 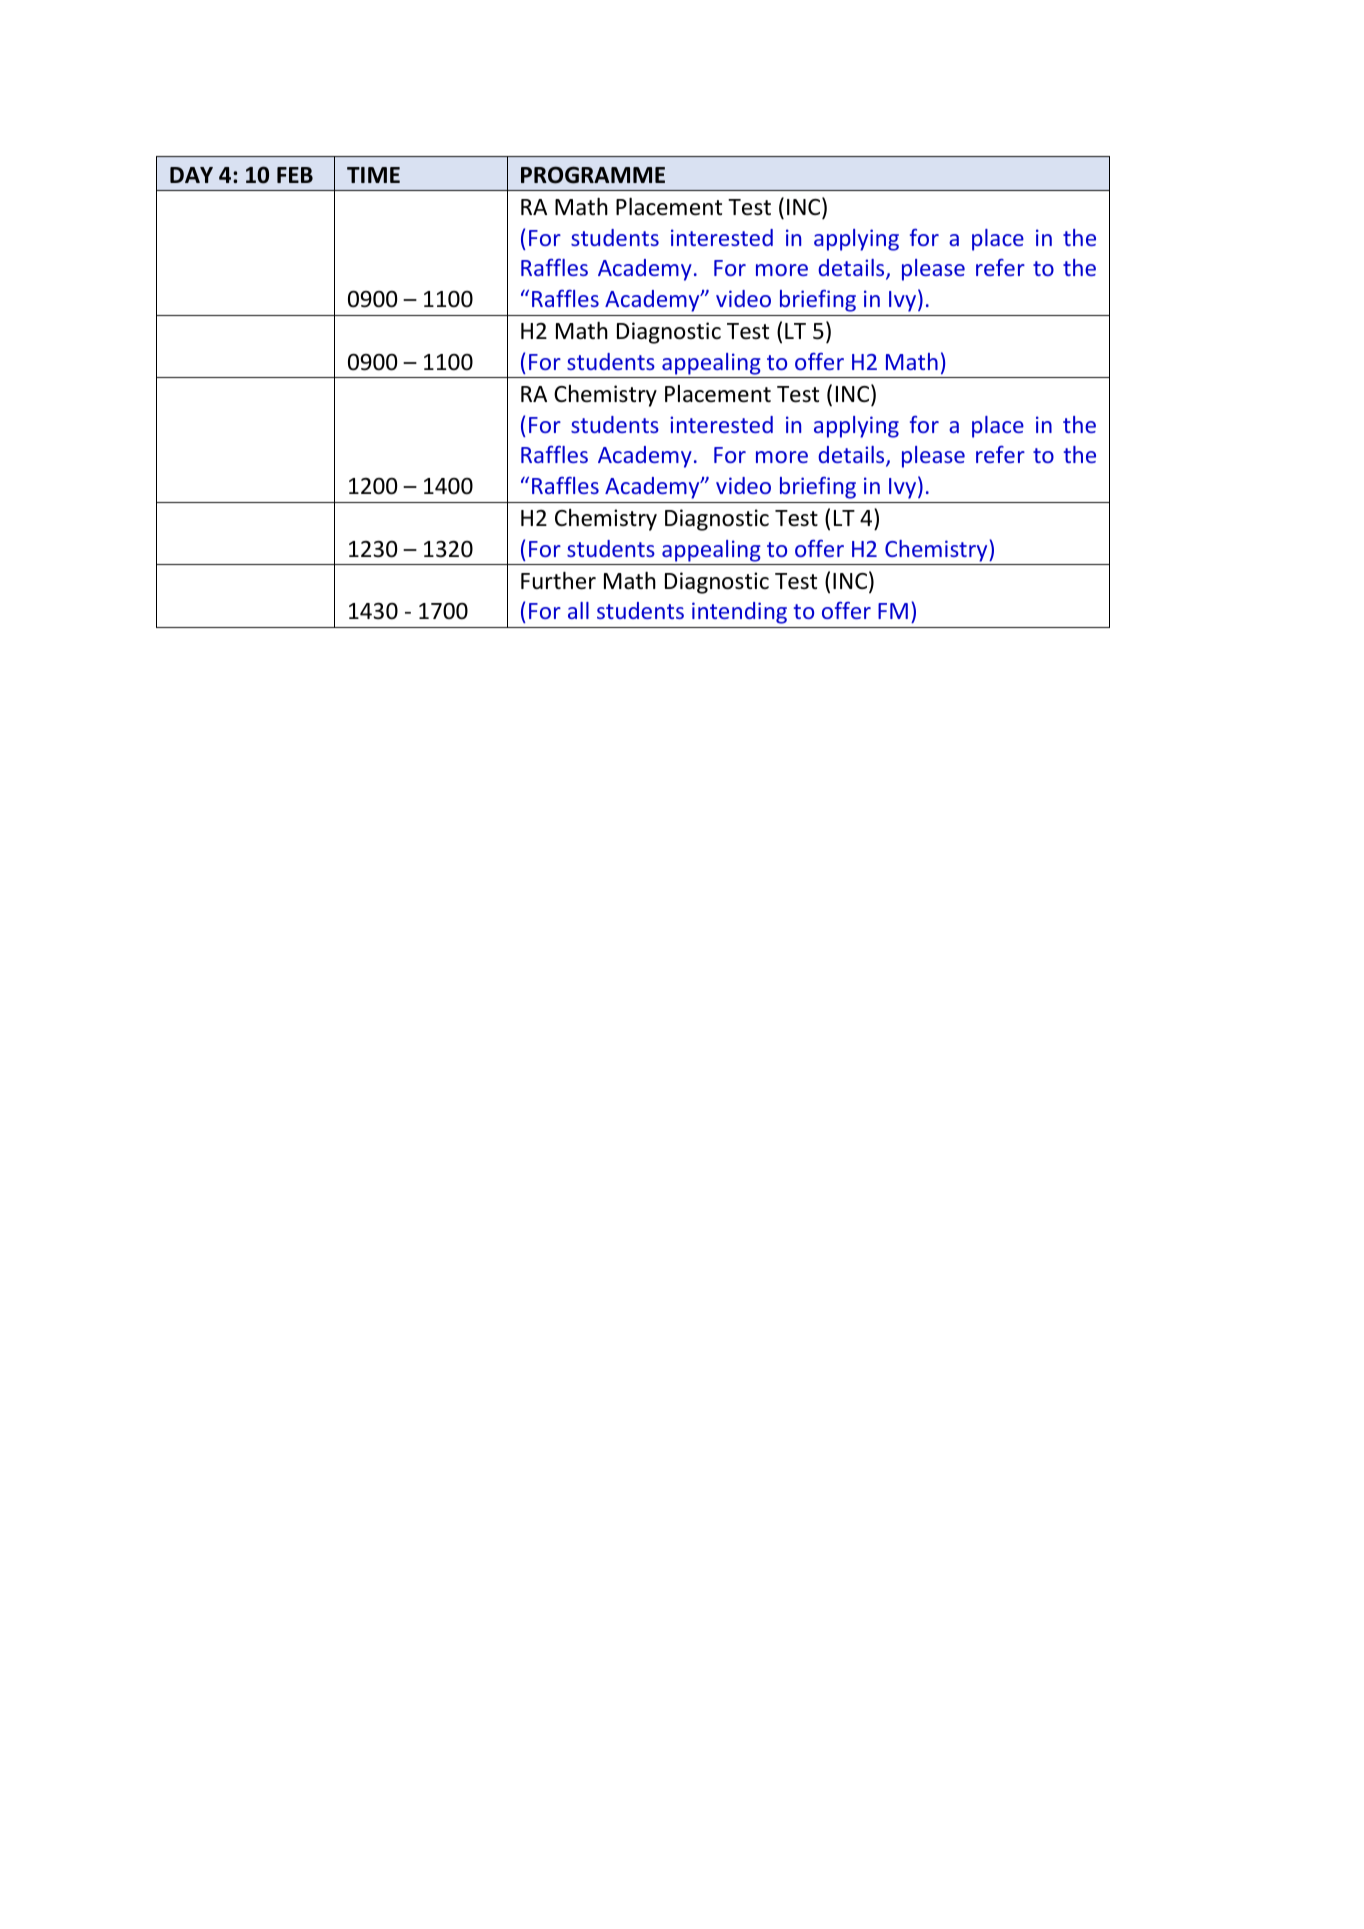 I want to click on all, so click(x=578, y=610).
